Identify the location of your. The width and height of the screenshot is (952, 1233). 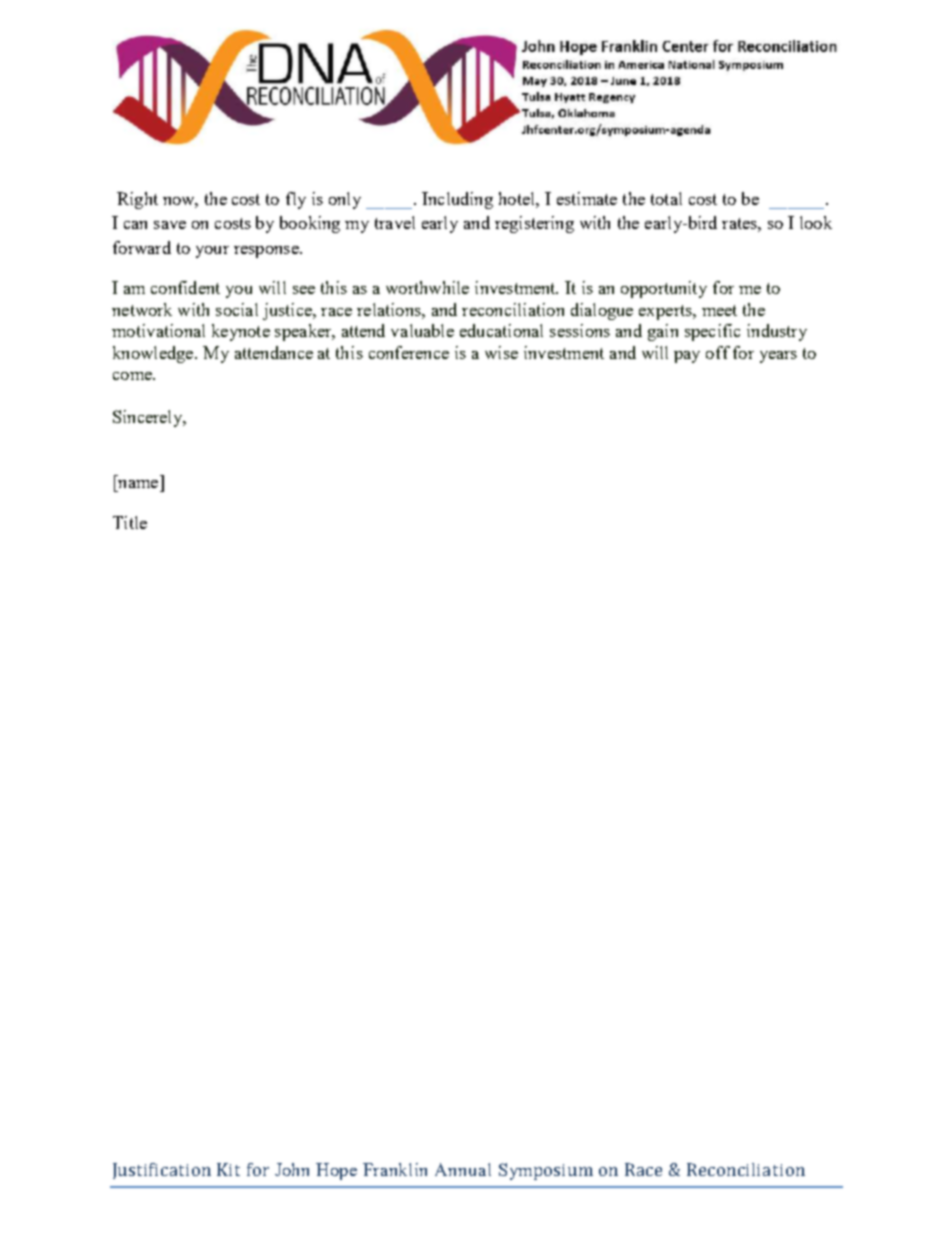
(212, 252).
